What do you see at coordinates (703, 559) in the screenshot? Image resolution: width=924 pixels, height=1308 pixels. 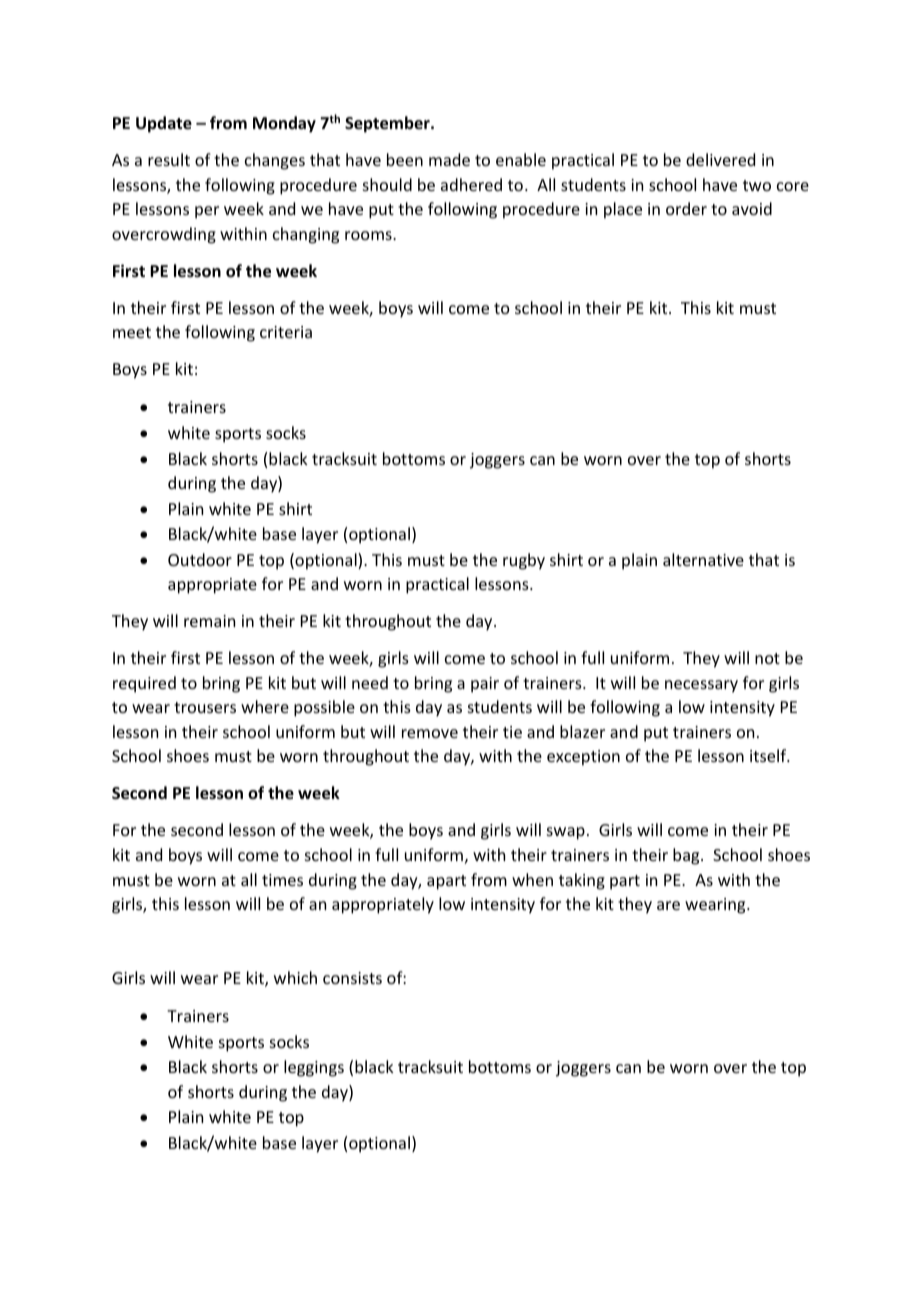 I see `alternative` at bounding box center [703, 559].
